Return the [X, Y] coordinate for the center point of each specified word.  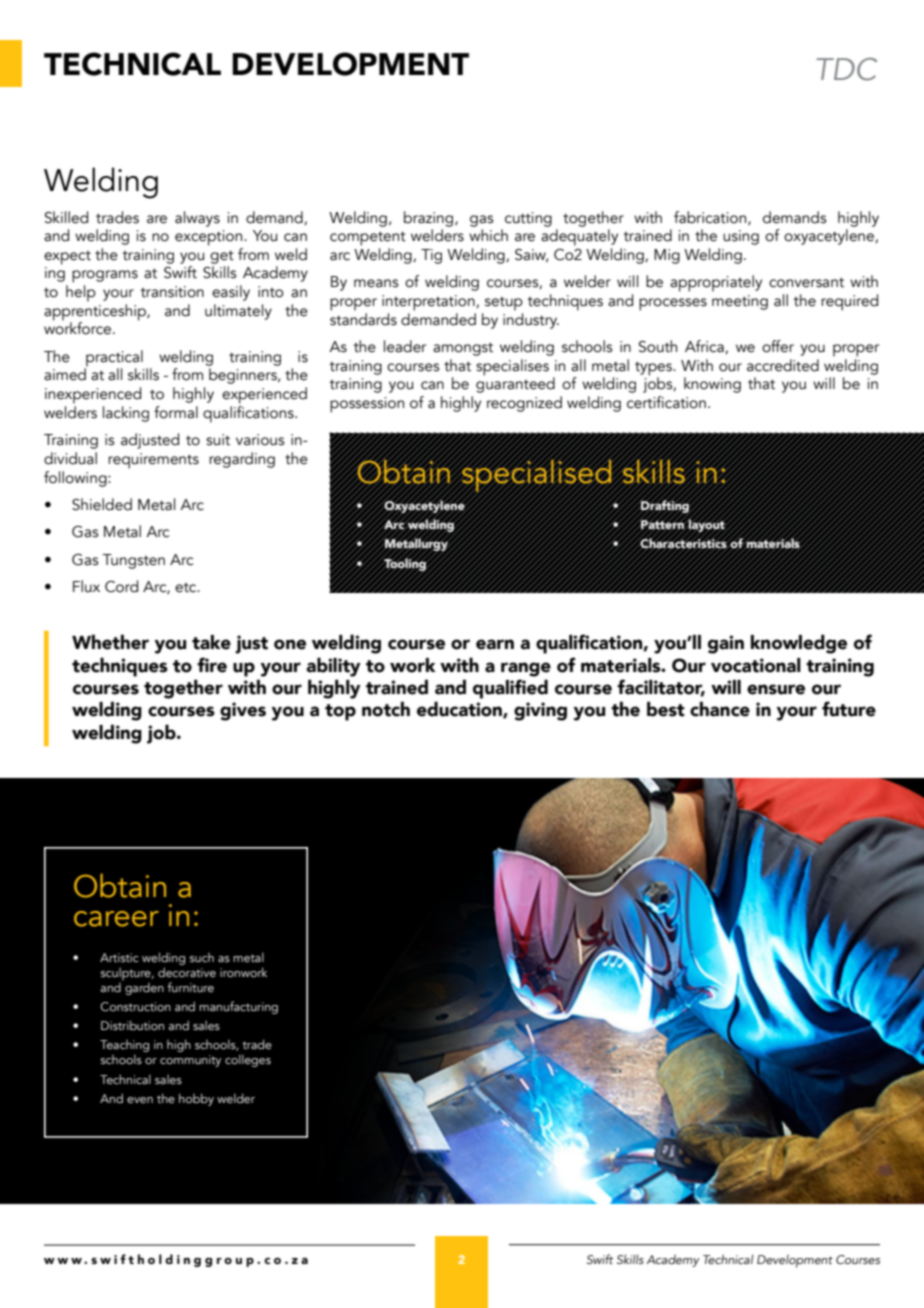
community [190, 1061]
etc [187, 588]
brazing [430, 219]
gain [726, 644]
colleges [248, 1060]
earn [495, 644]
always [197, 219]
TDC [846, 69]
